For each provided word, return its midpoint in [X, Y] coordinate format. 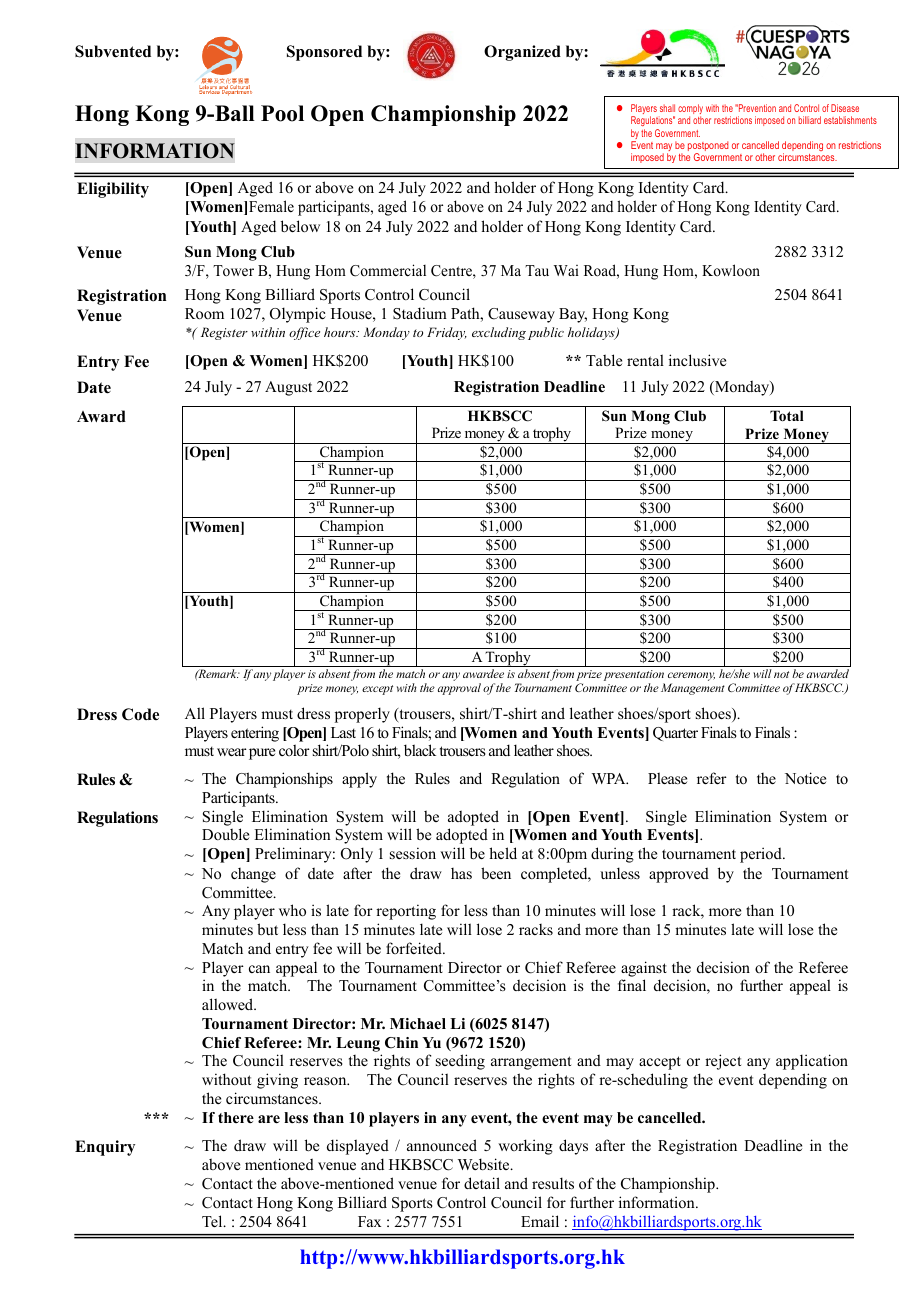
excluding [499, 333]
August [288, 388]
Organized [522, 53]
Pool [282, 113]
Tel [213, 1221]
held [503, 853]
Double [225, 834]
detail [482, 1183]
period [762, 855]
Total [787, 415]
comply [690, 110]
